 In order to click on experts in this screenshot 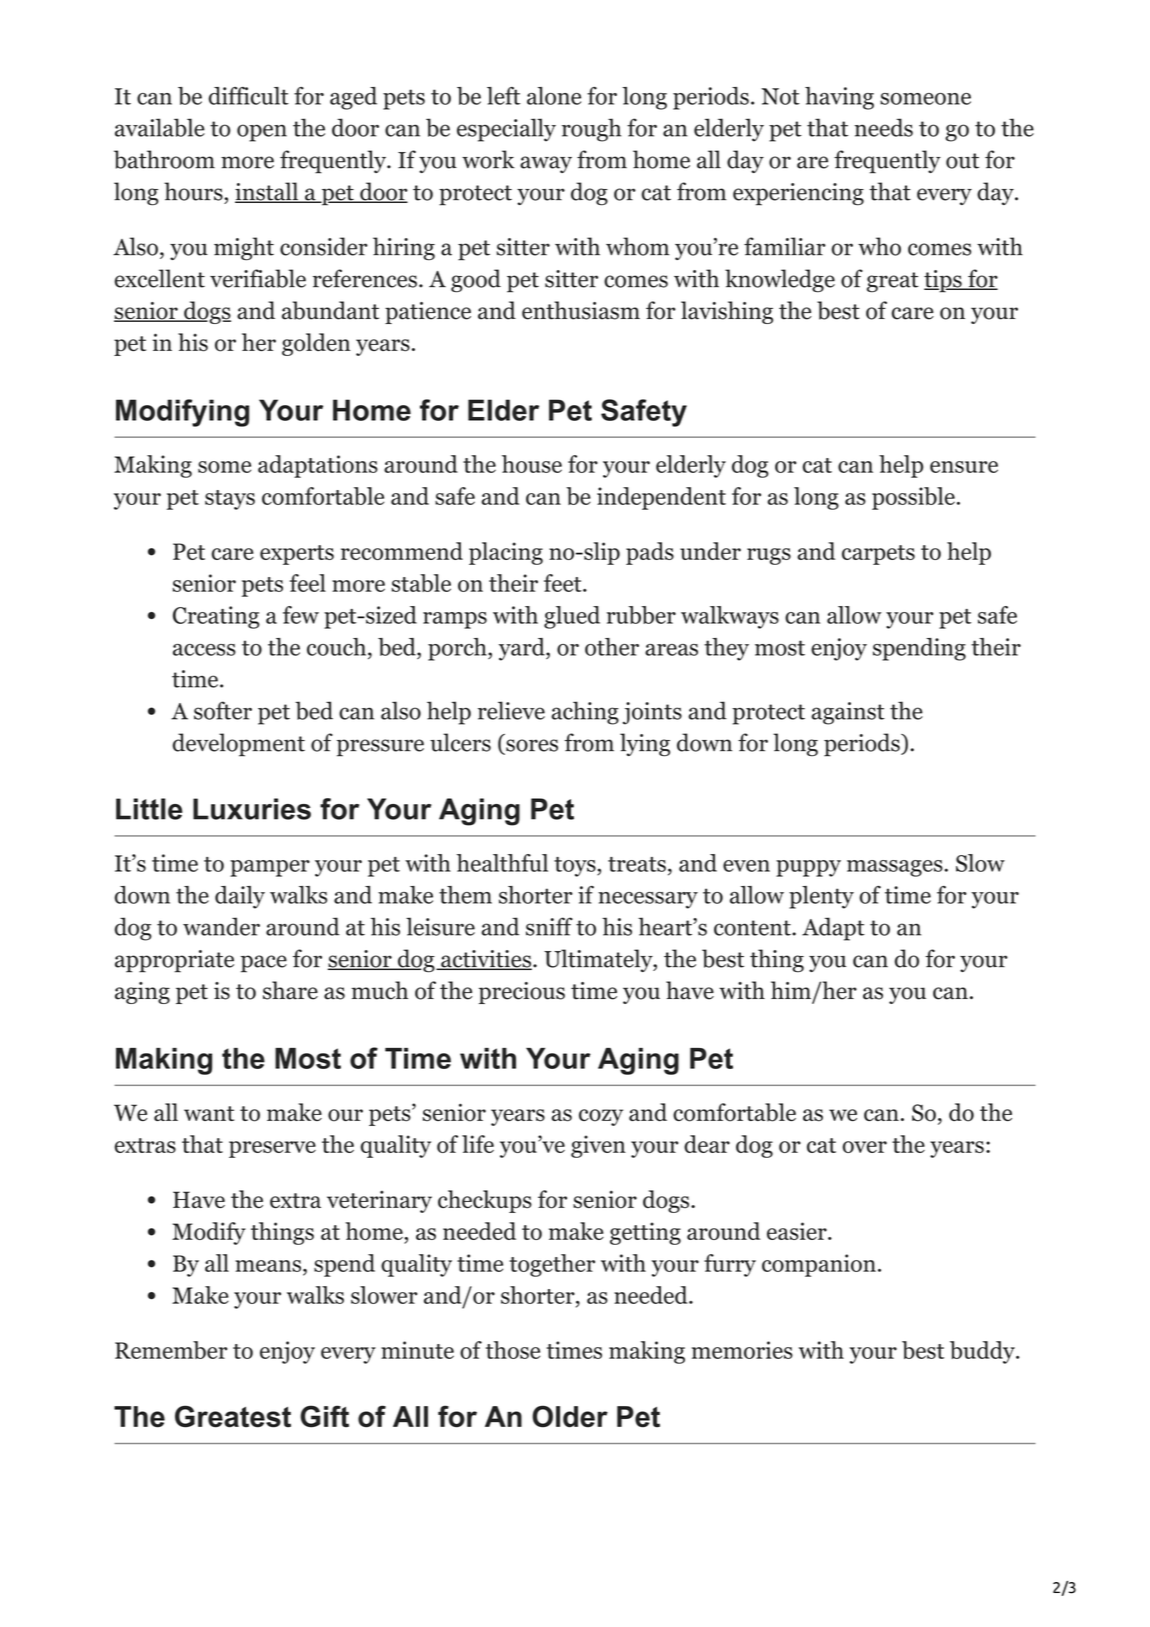, I will do `click(297, 555)`.
